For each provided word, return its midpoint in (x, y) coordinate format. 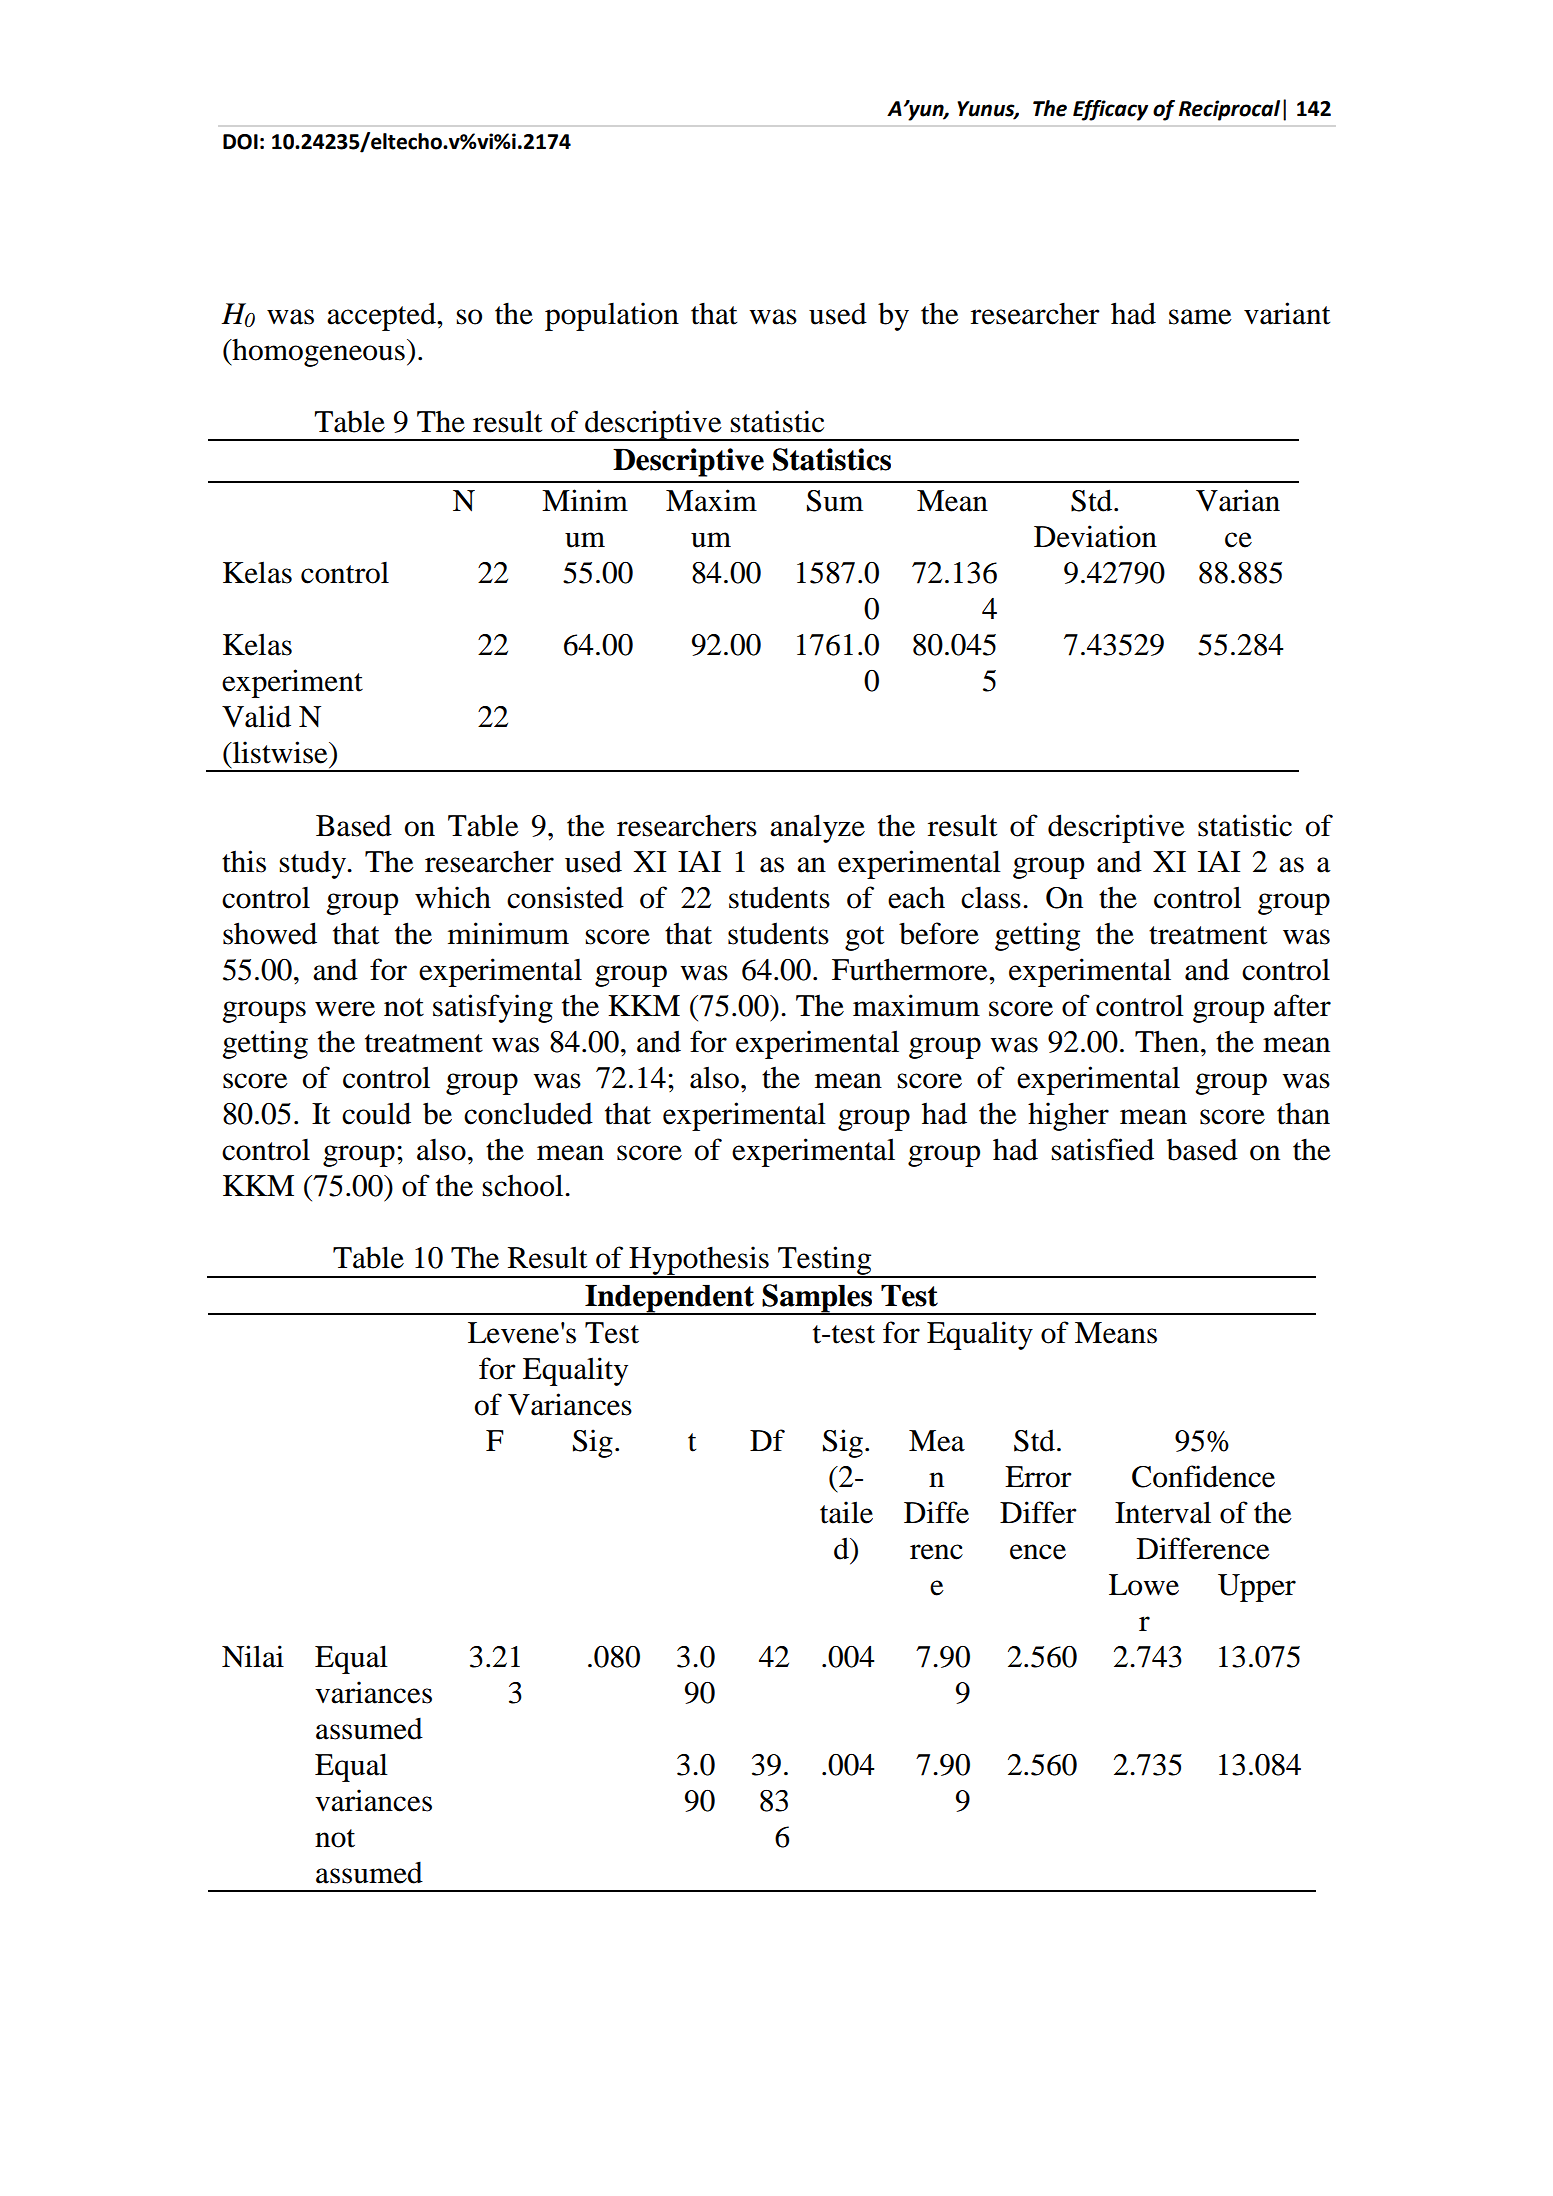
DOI (240, 142)
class (991, 898)
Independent (670, 1300)
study (314, 864)
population (612, 316)
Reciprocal (1229, 110)
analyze (817, 828)
